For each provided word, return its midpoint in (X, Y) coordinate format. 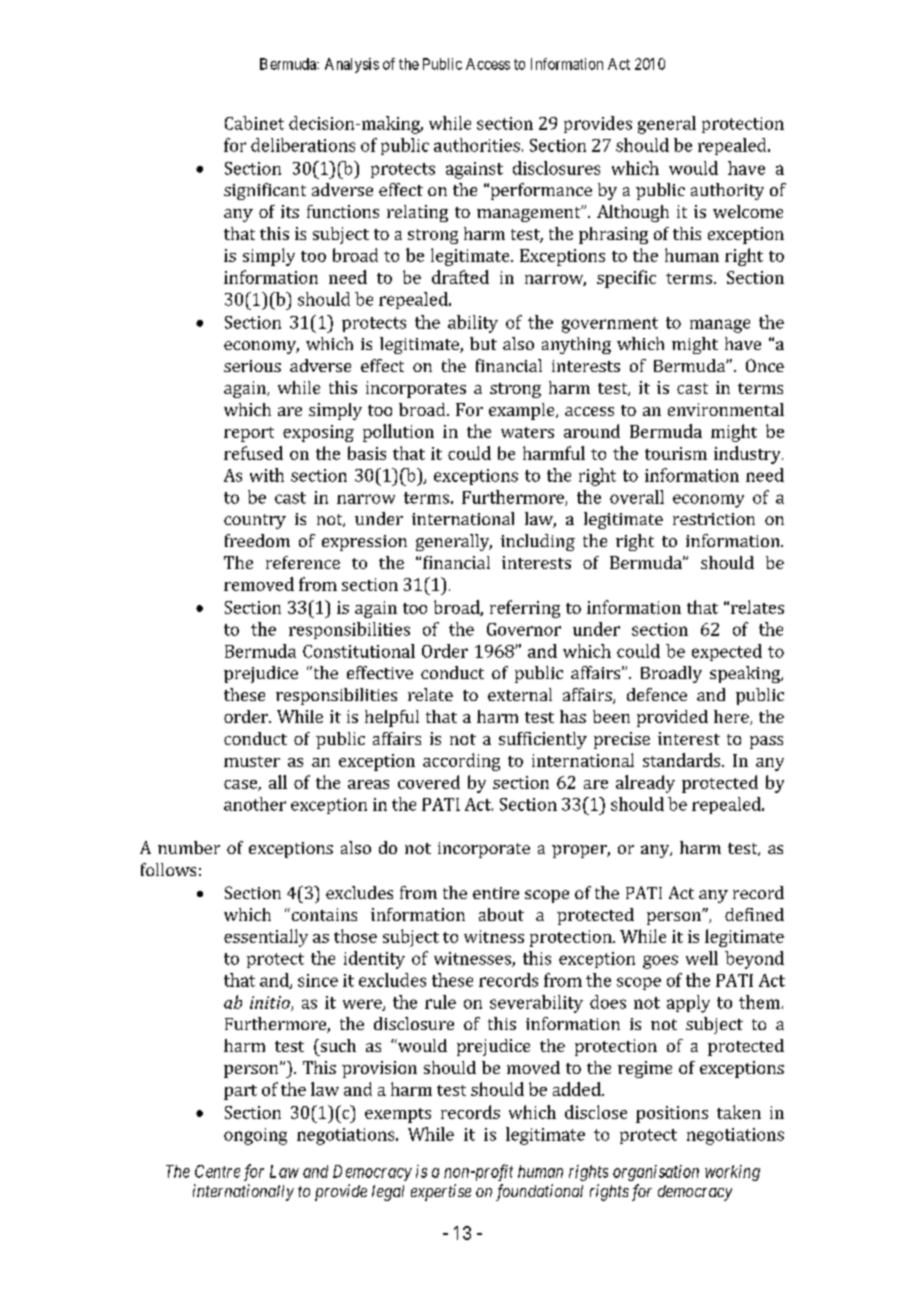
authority (727, 191)
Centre (217, 1171)
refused (253, 453)
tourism (676, 453)
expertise (441, 1192)
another (255, 804)
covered (429, 782)
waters (527, 432)
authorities (477, 145)
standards (683, 760)
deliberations (303, 145)
